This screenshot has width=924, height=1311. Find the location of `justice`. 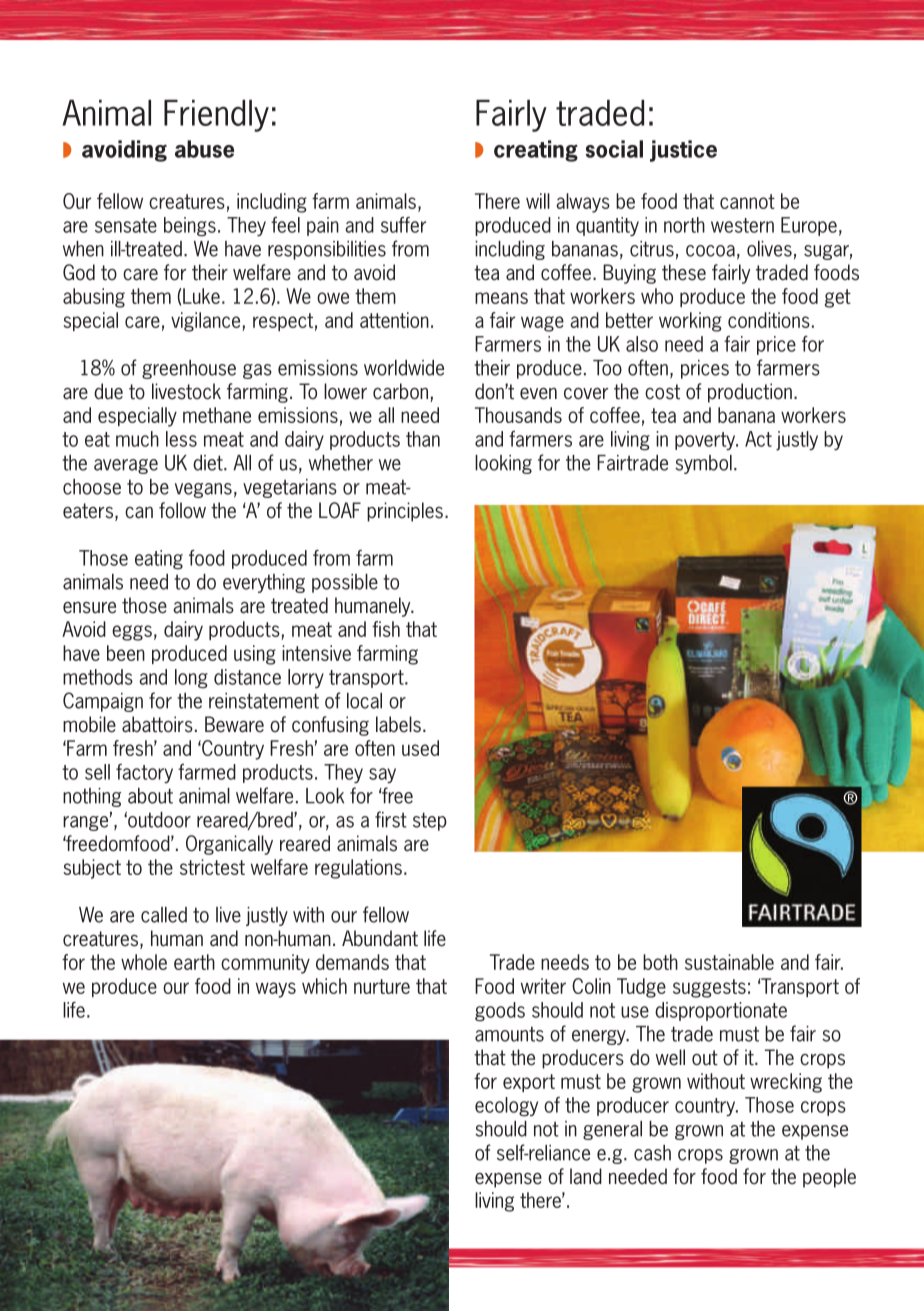

justice is located at coordinates (683, 151).
